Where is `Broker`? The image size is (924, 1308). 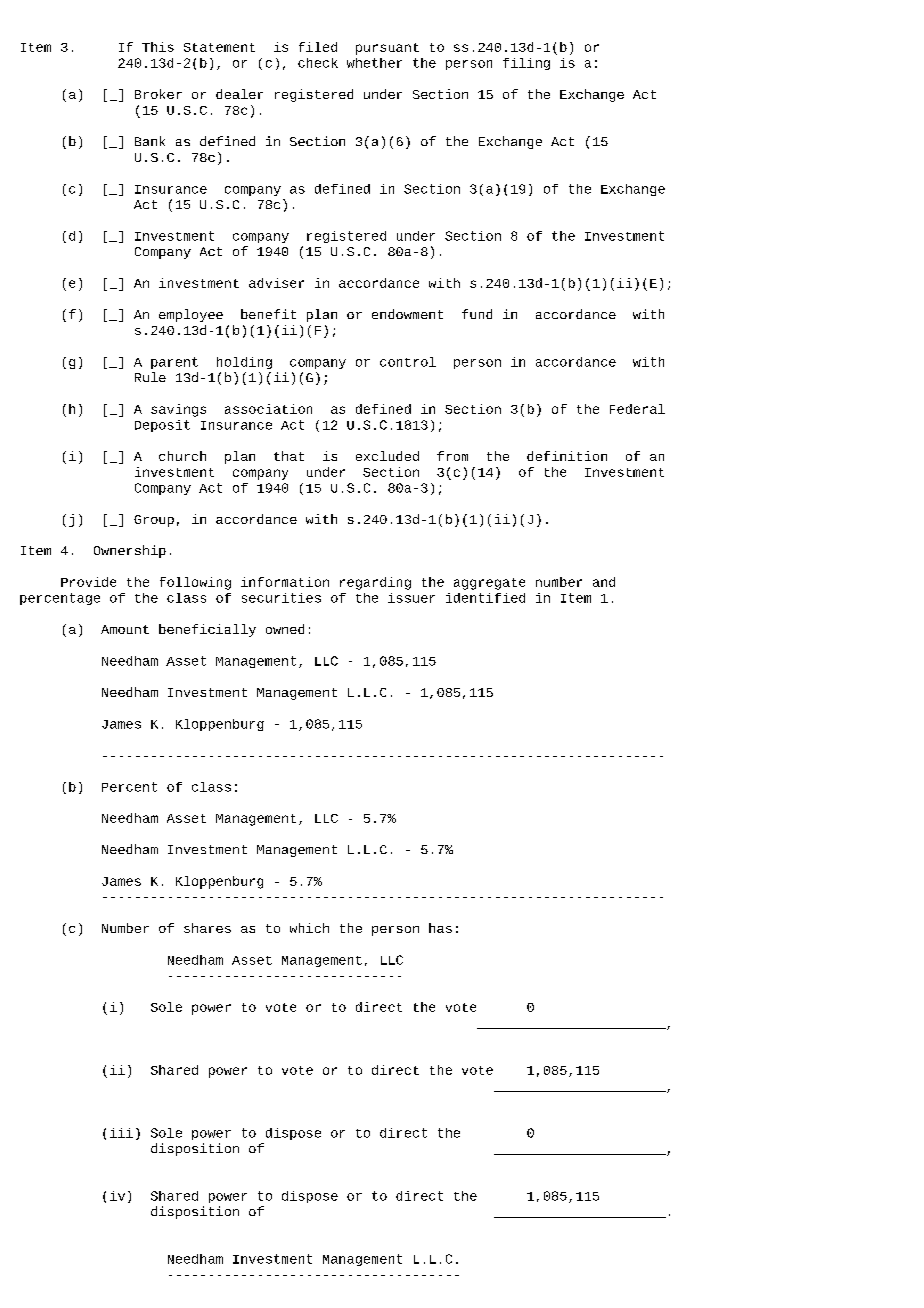 Broker is located at coordinates (158, 94).
